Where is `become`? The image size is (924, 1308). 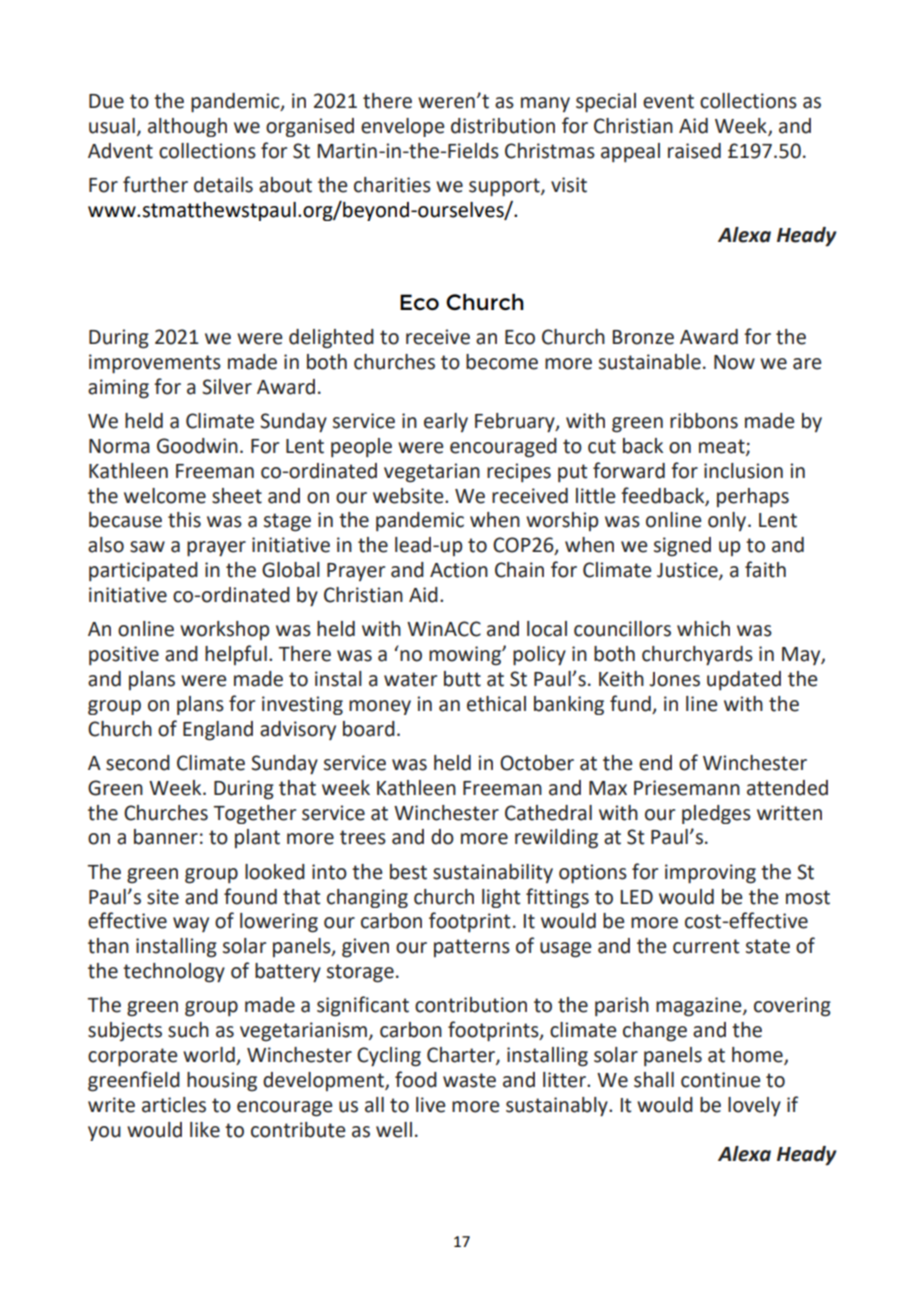 become is located at coordinates (502, 362).
